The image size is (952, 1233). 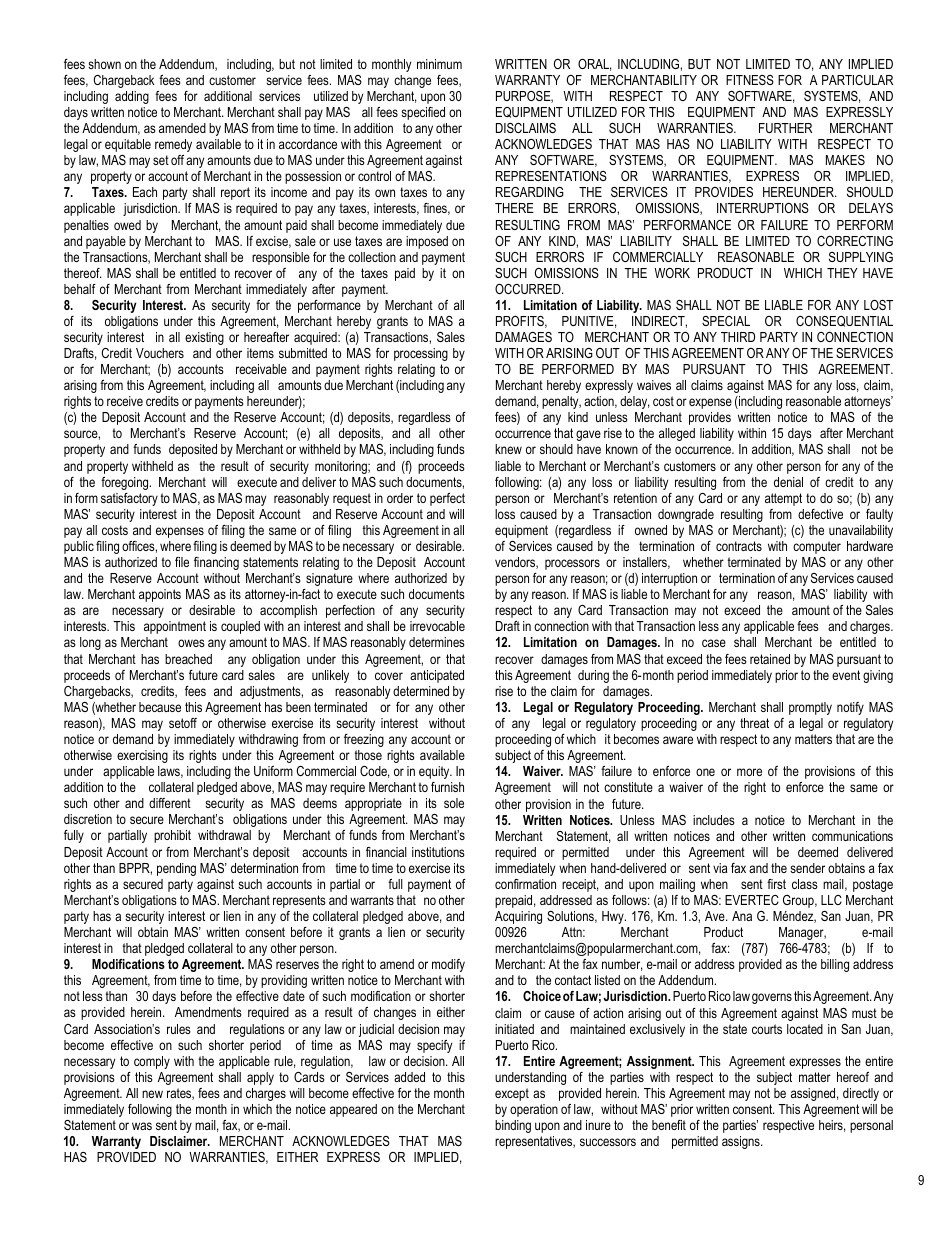 I want to click on FITNESS, so click(x=750, y=80).
